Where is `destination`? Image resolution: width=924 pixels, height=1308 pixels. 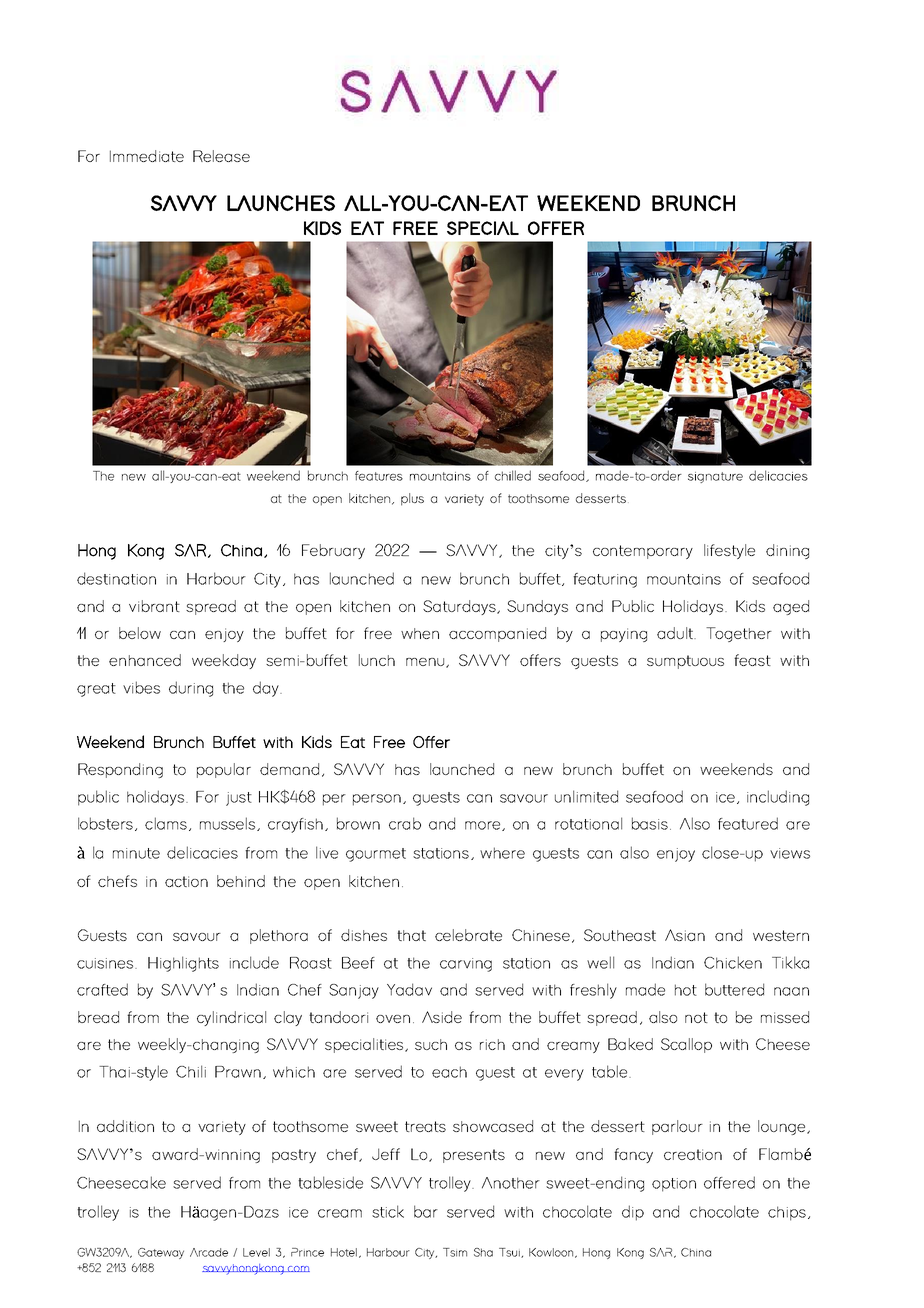
destination is located at coordinates (116, 578).
